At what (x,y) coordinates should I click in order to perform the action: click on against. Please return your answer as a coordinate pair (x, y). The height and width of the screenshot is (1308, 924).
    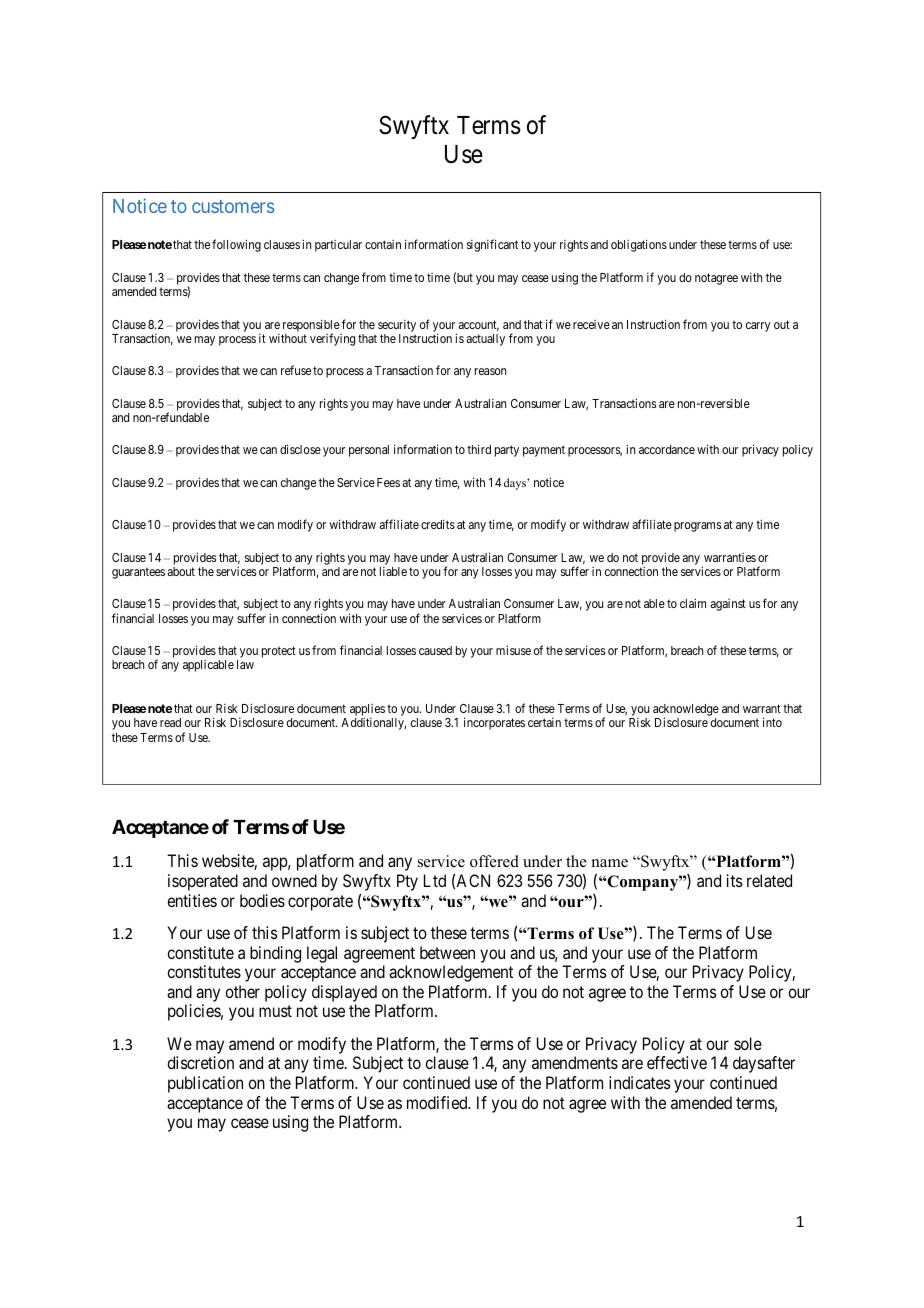
    Looking at the image, I should click on (728, 605).
